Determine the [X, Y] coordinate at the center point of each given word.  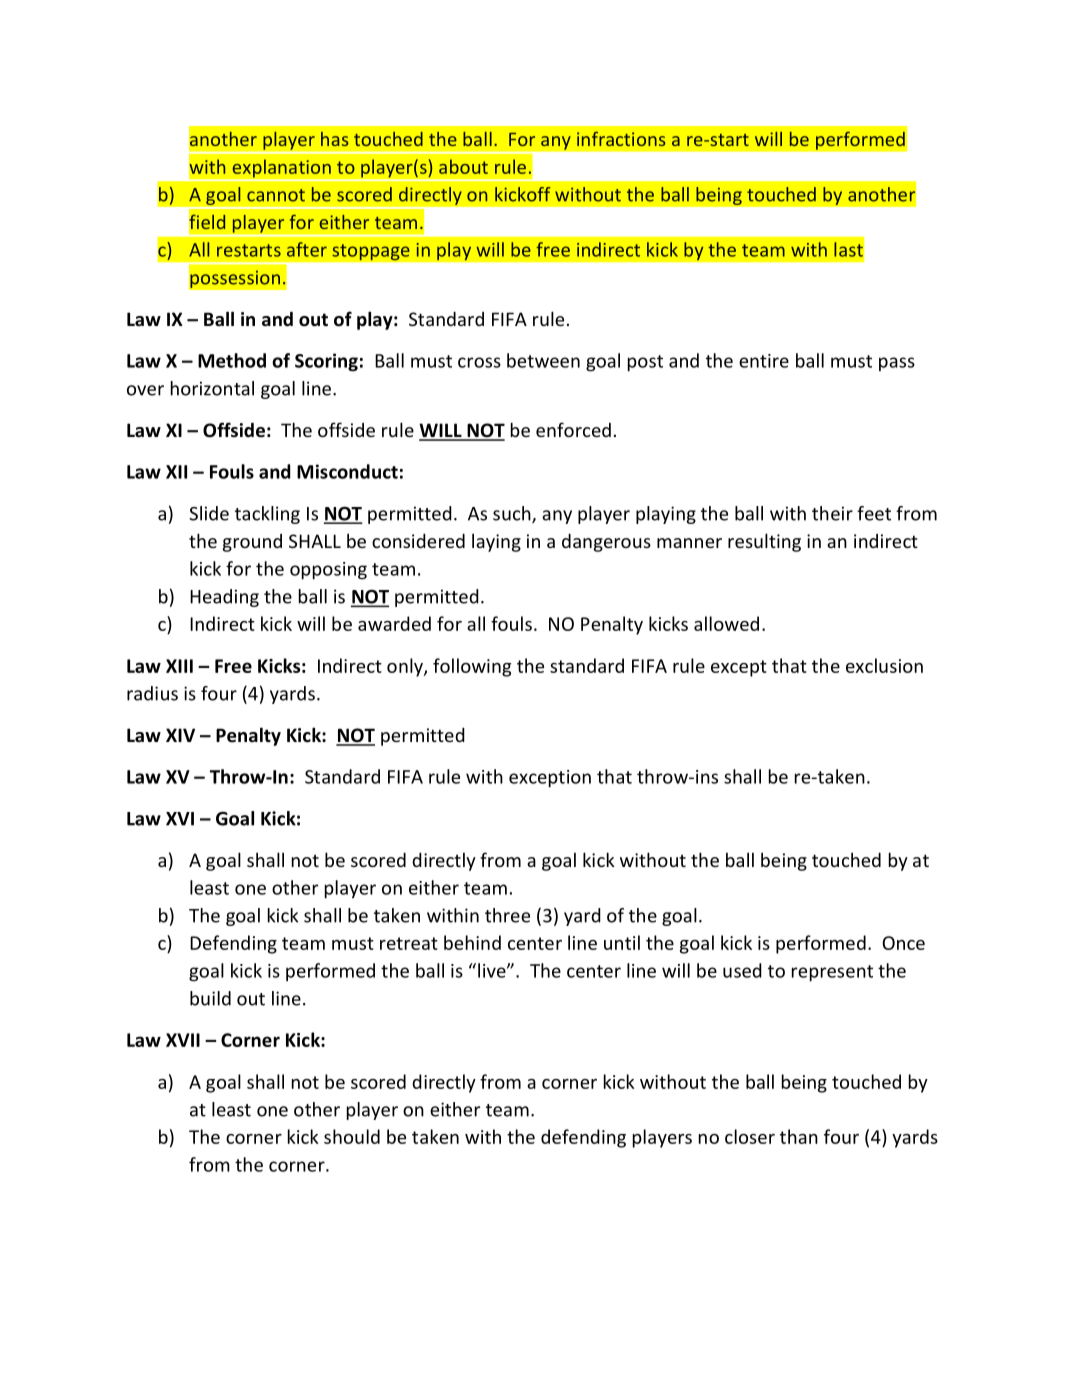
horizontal [212, 388]
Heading [224, 598]
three [507, 915]
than [799, 1136]
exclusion [884, 665]
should [352, 1136]
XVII [183, 1040]
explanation [281, 168]
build [210, 998]
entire [764, 361]
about [463, 166]
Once [903, 943]
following [472, 667]
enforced [573, 429]
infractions [621, 138]
